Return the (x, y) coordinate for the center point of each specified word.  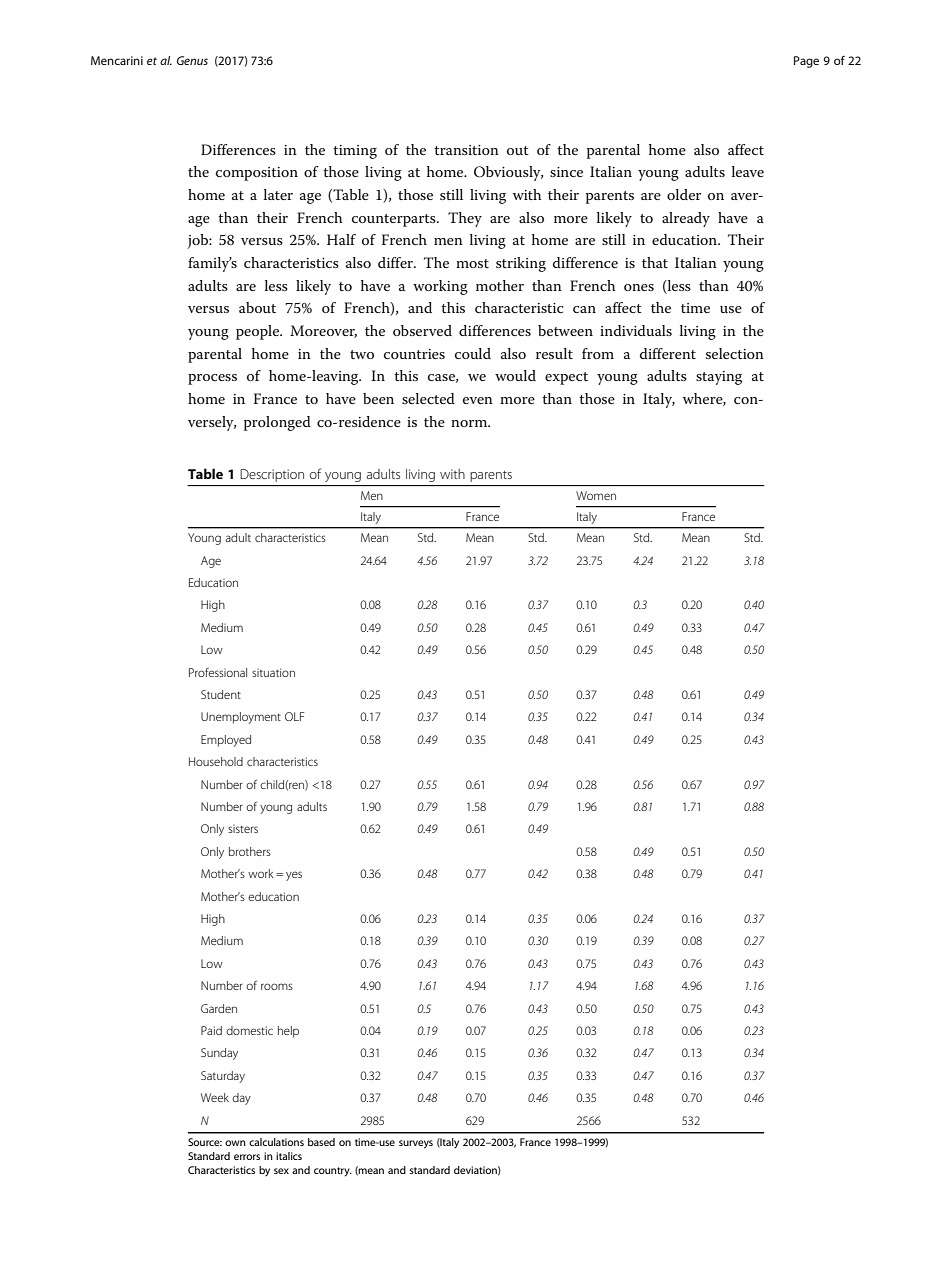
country (333, 1172)
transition (466, 150)
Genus (192, 60)
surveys (416, 1144)
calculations (276, 1142)
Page (806, 62)
